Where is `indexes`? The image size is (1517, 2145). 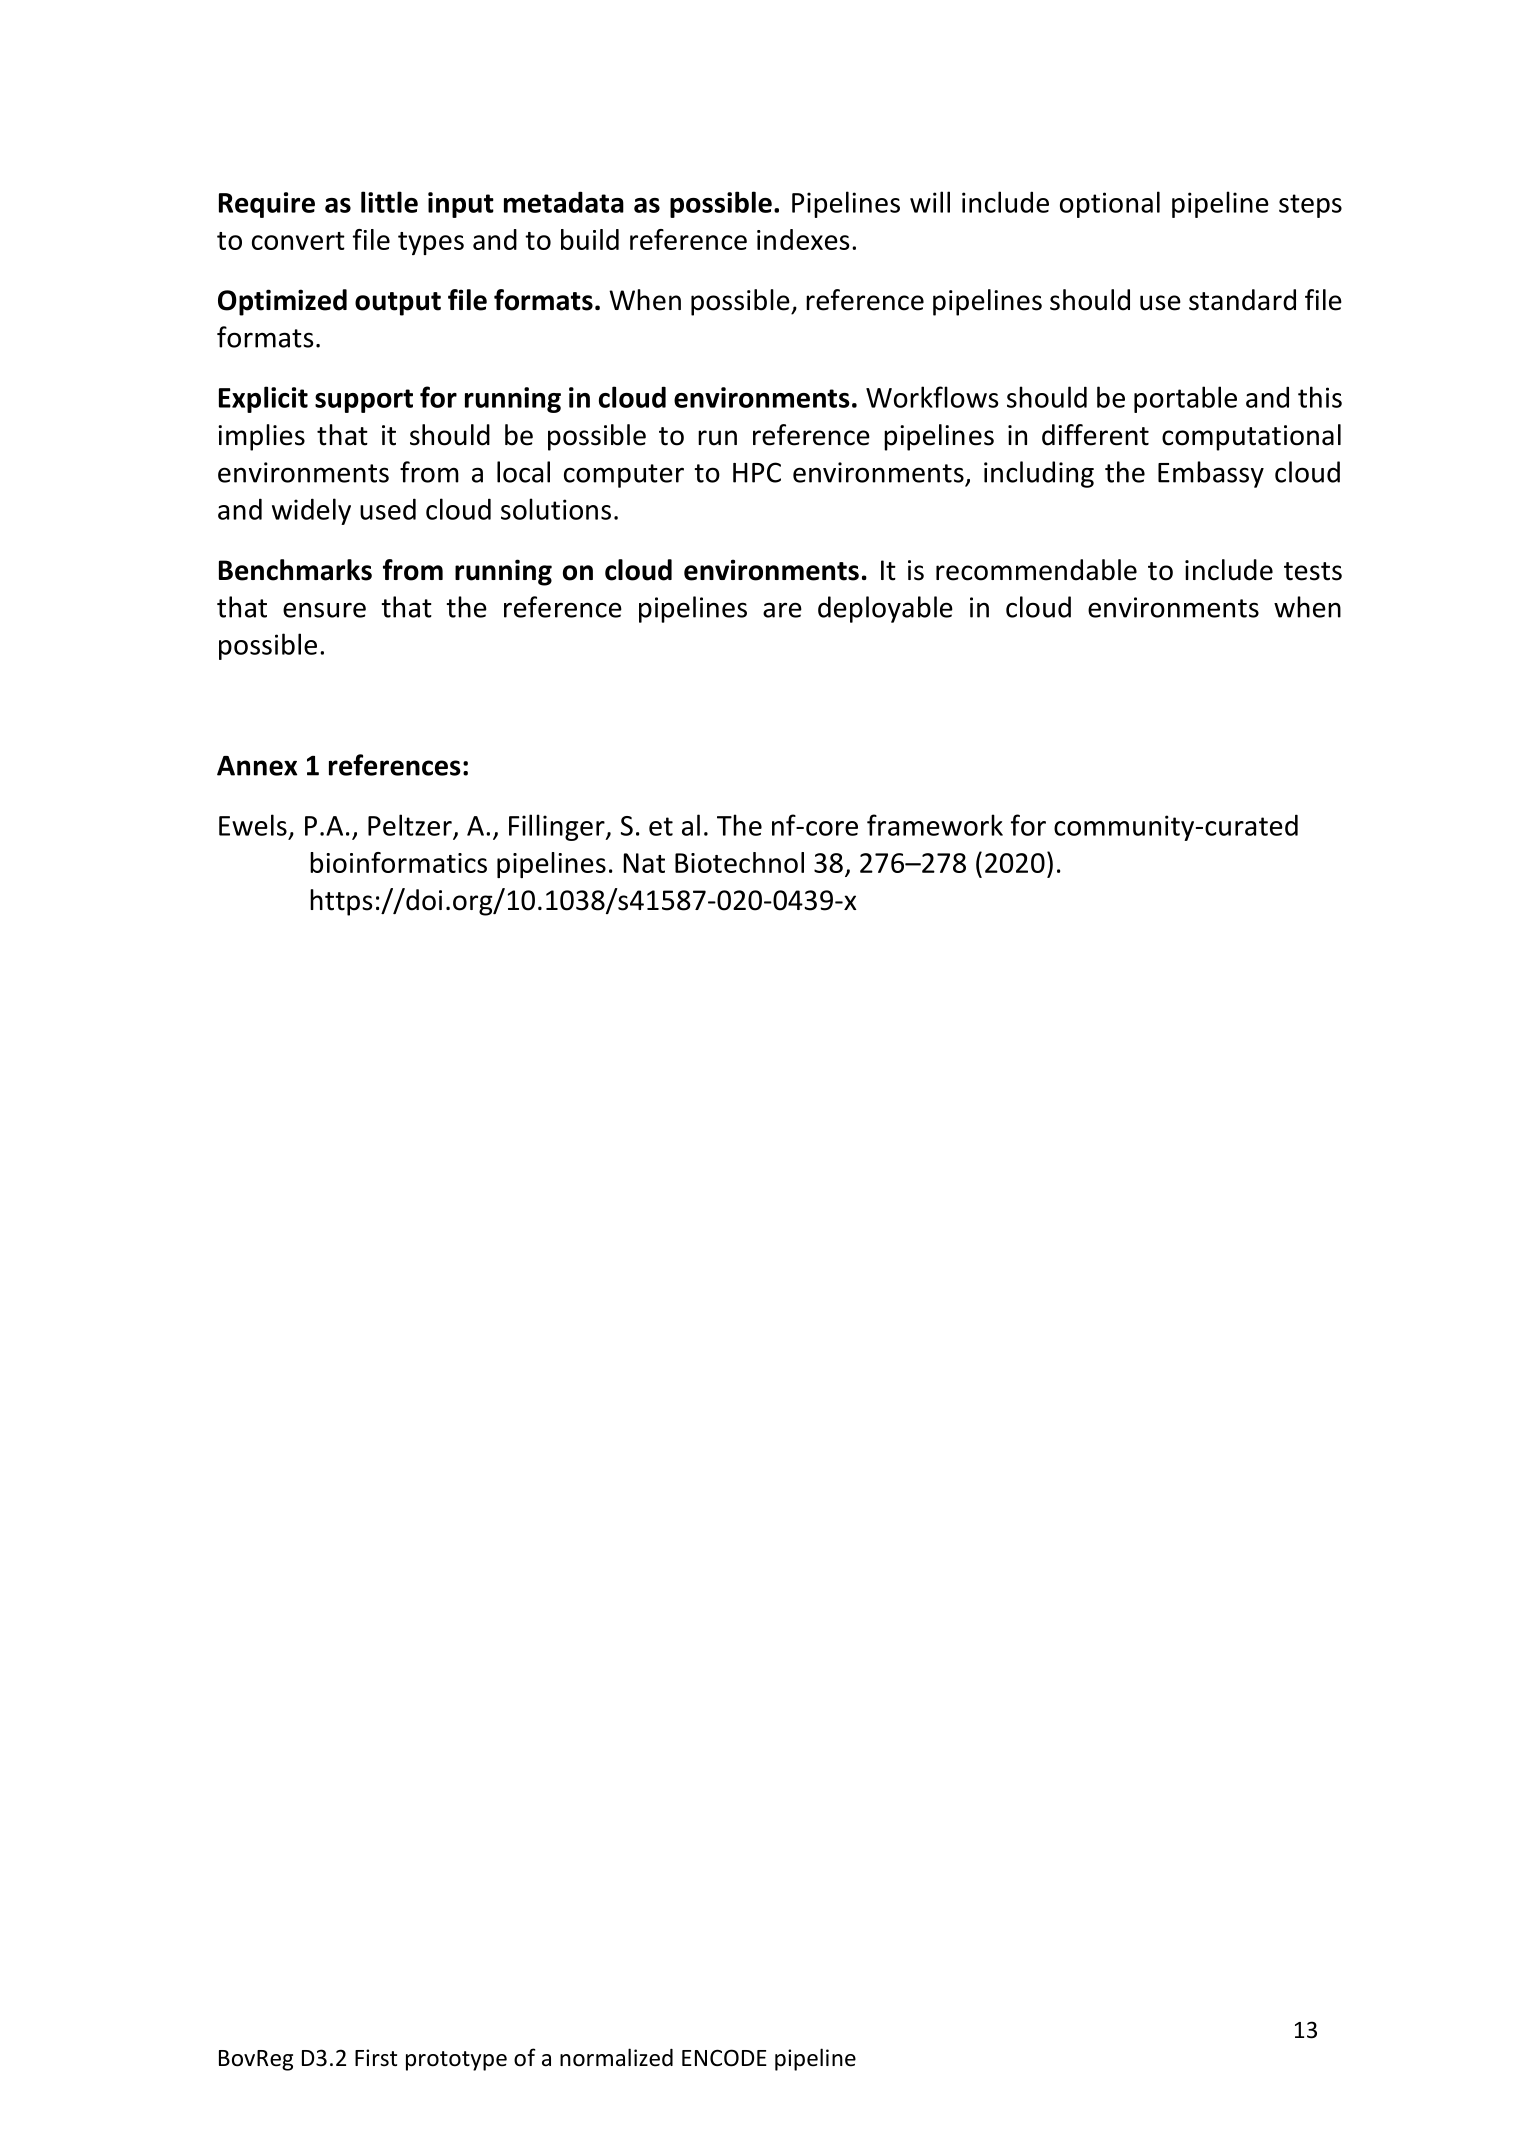
indexes is located at coordinates (803, 239).
